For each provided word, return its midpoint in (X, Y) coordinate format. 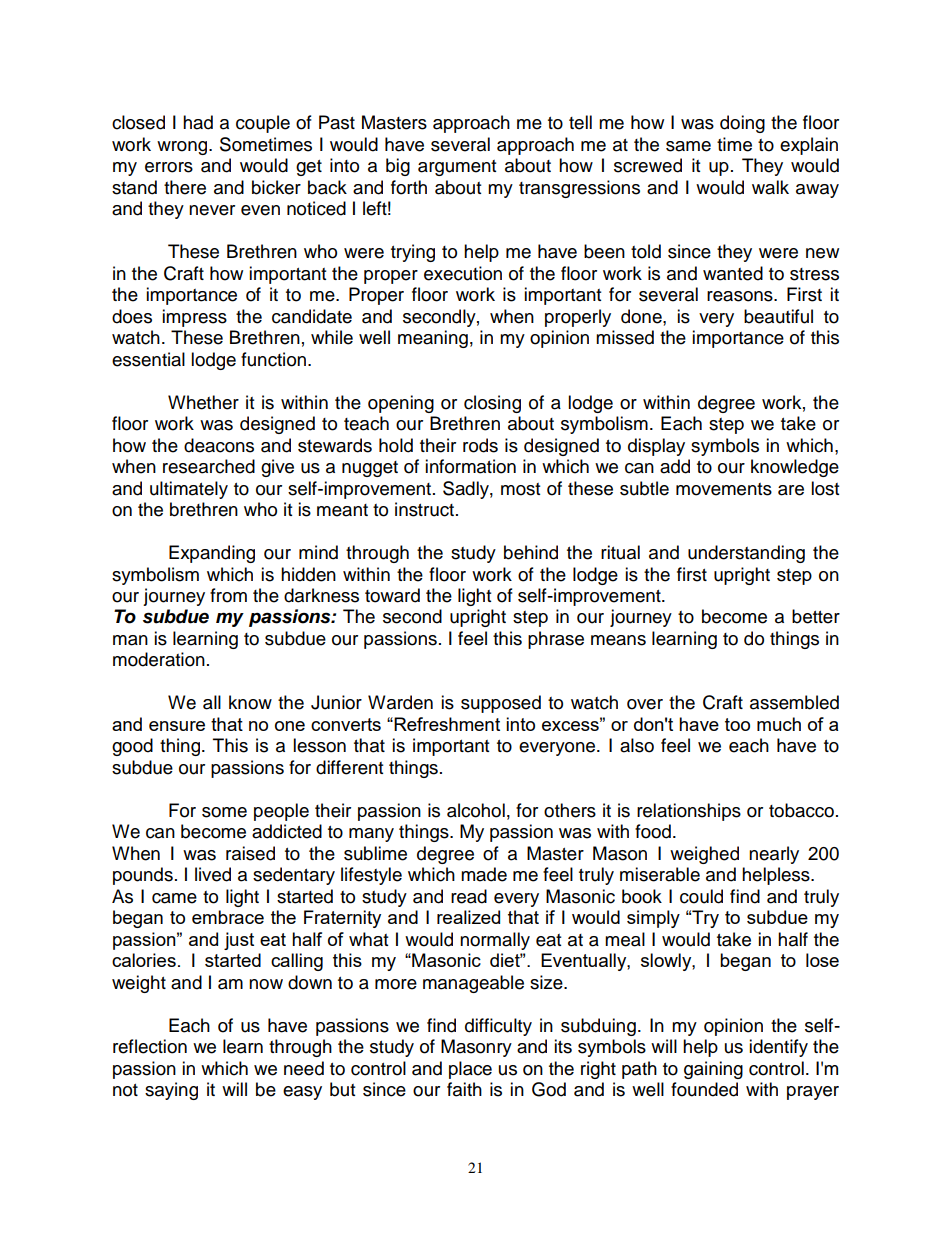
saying (171, 1091)
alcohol (476, 810)
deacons (219, 445)
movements (724, 489)
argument (457, 168)
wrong (183, 148)
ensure (177, 726)
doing (742, 124)
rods (480, 445)
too (737, 724)
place (470, 1070)
